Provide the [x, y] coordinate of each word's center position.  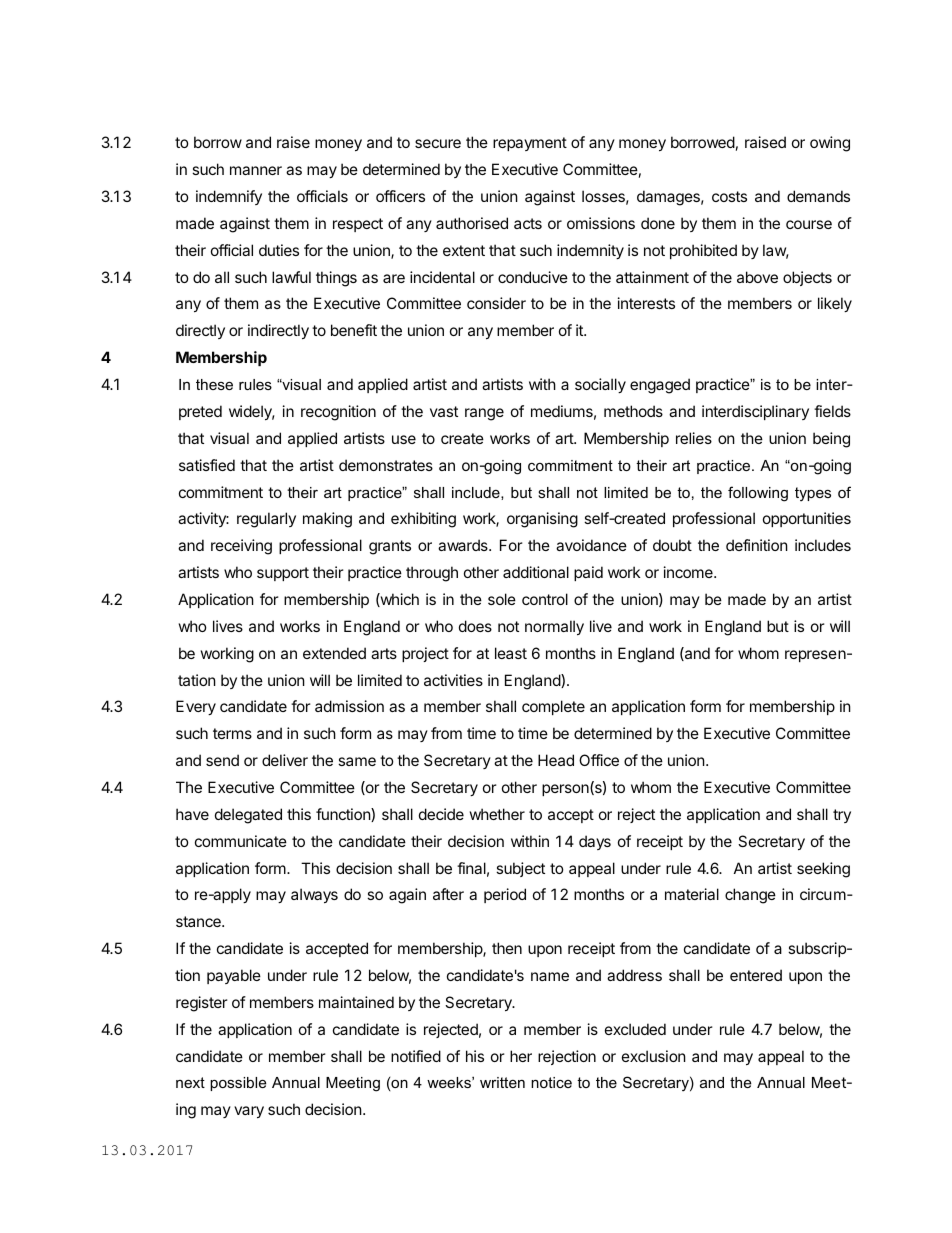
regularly [266, 520]
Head [556, 760]
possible [238, 1084]
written [502, 1082]
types [813, 494]
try [842, 816]
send [222, 760]
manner [256, 170]
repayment [530, 144]
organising [542, 520]
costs [729, 196]
